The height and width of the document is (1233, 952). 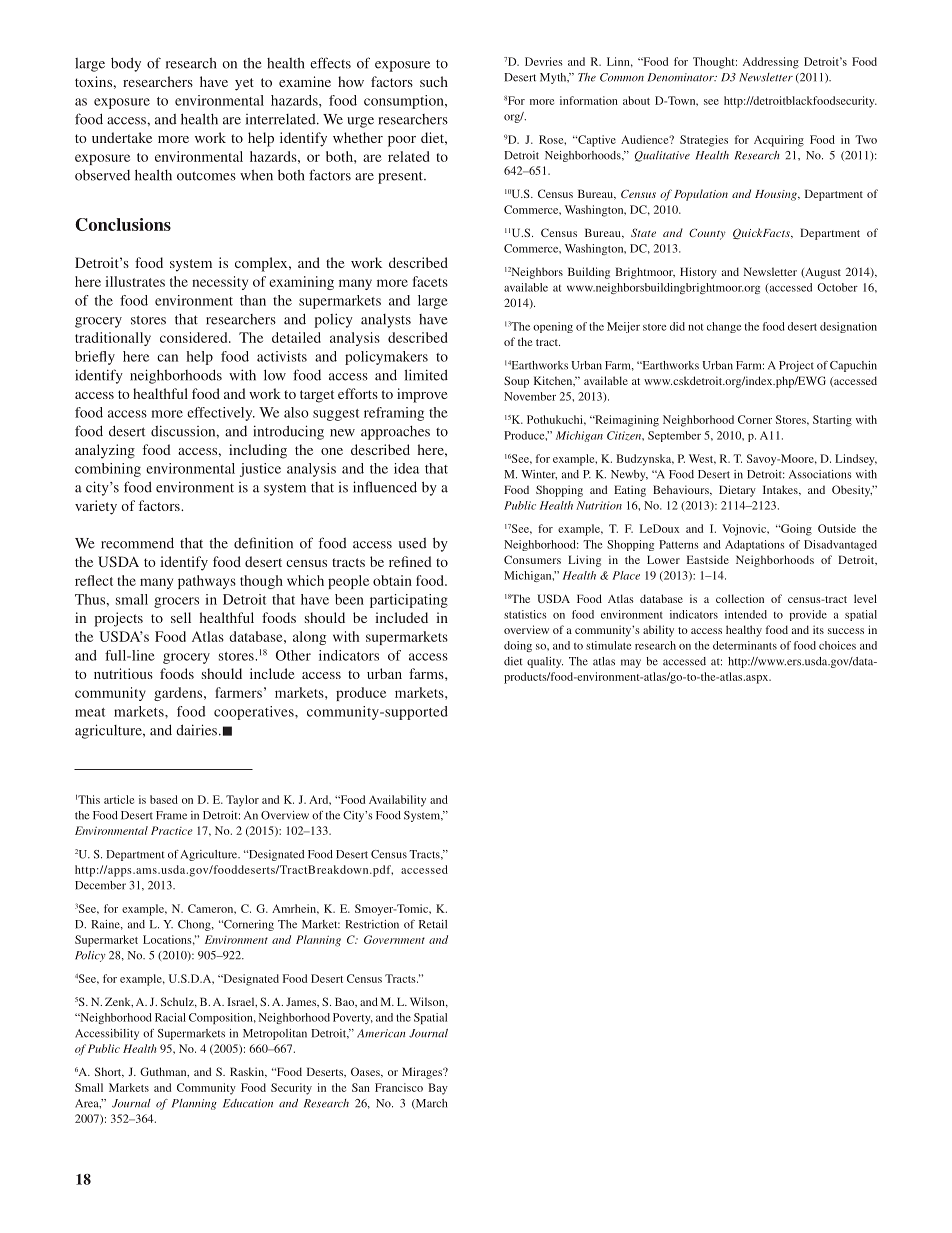 I want to click on yet, so click(x=244, y=84).
